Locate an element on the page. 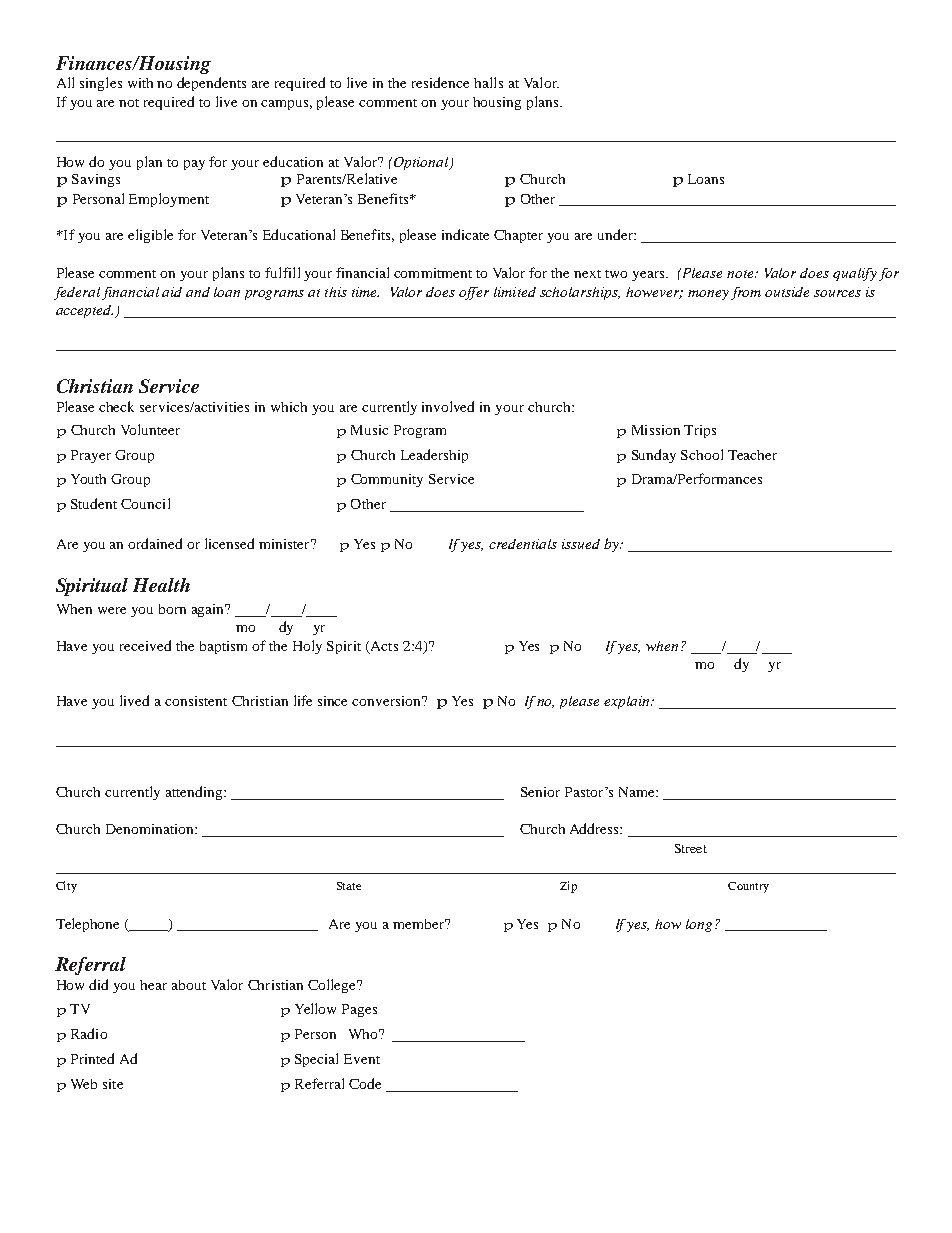 The width and height of the document is (952, 1233). Event is located at coordinates (362, 1059).
